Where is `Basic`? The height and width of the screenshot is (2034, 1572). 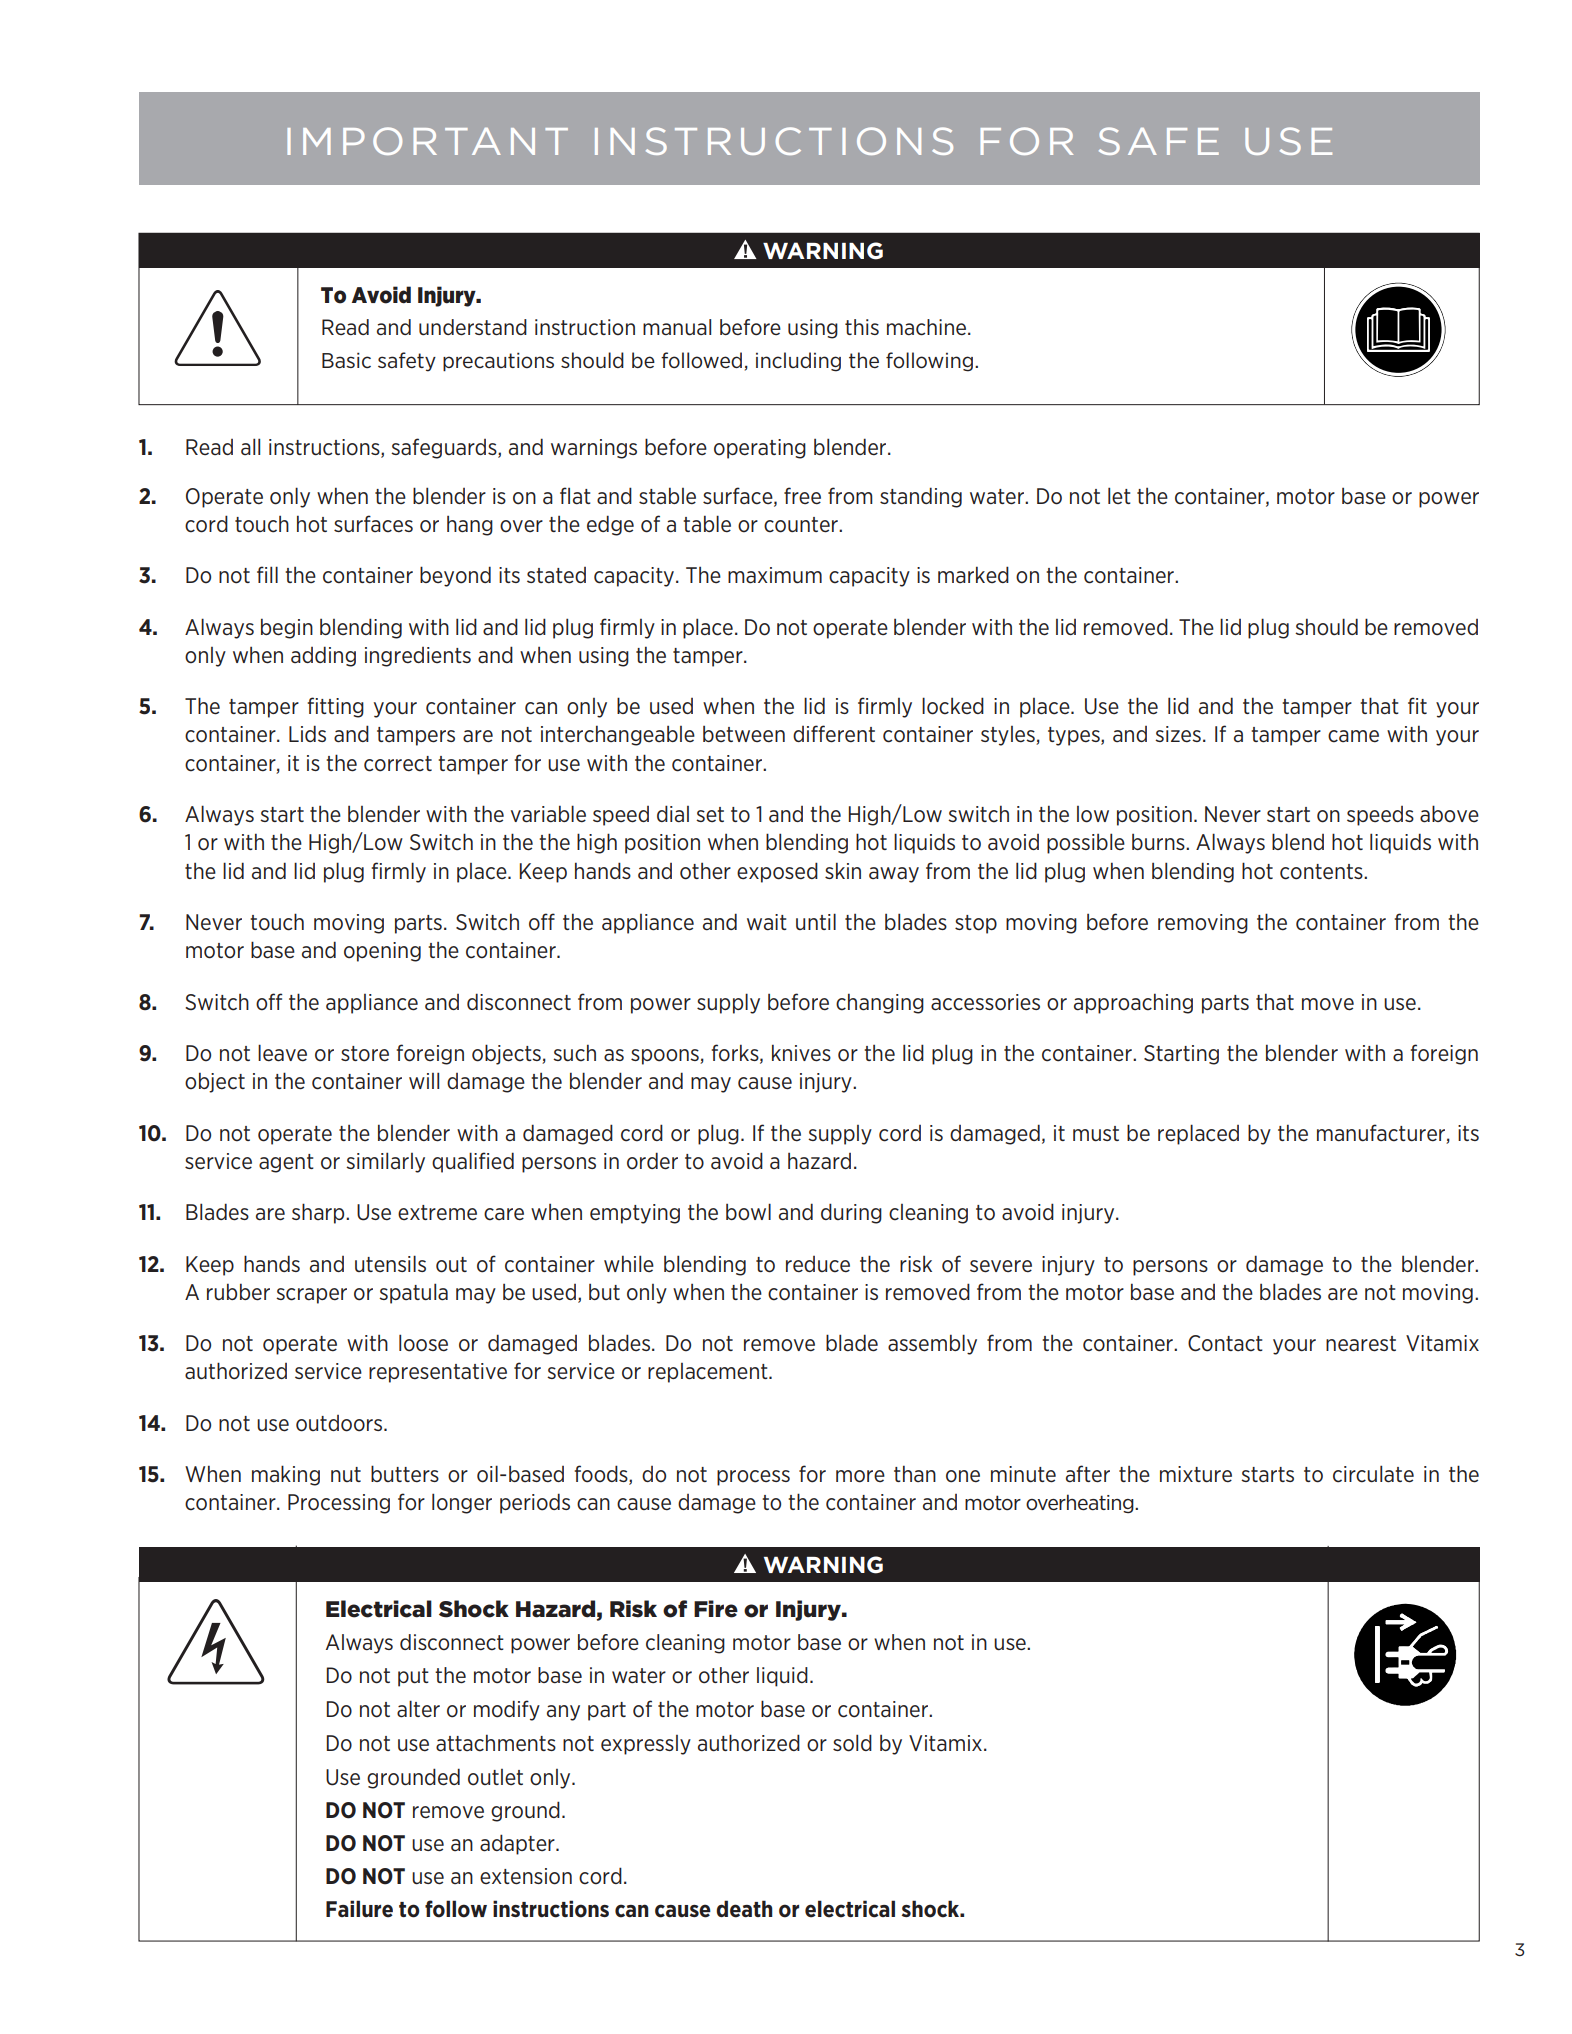
Basic is located at coordinates (346, 360).
